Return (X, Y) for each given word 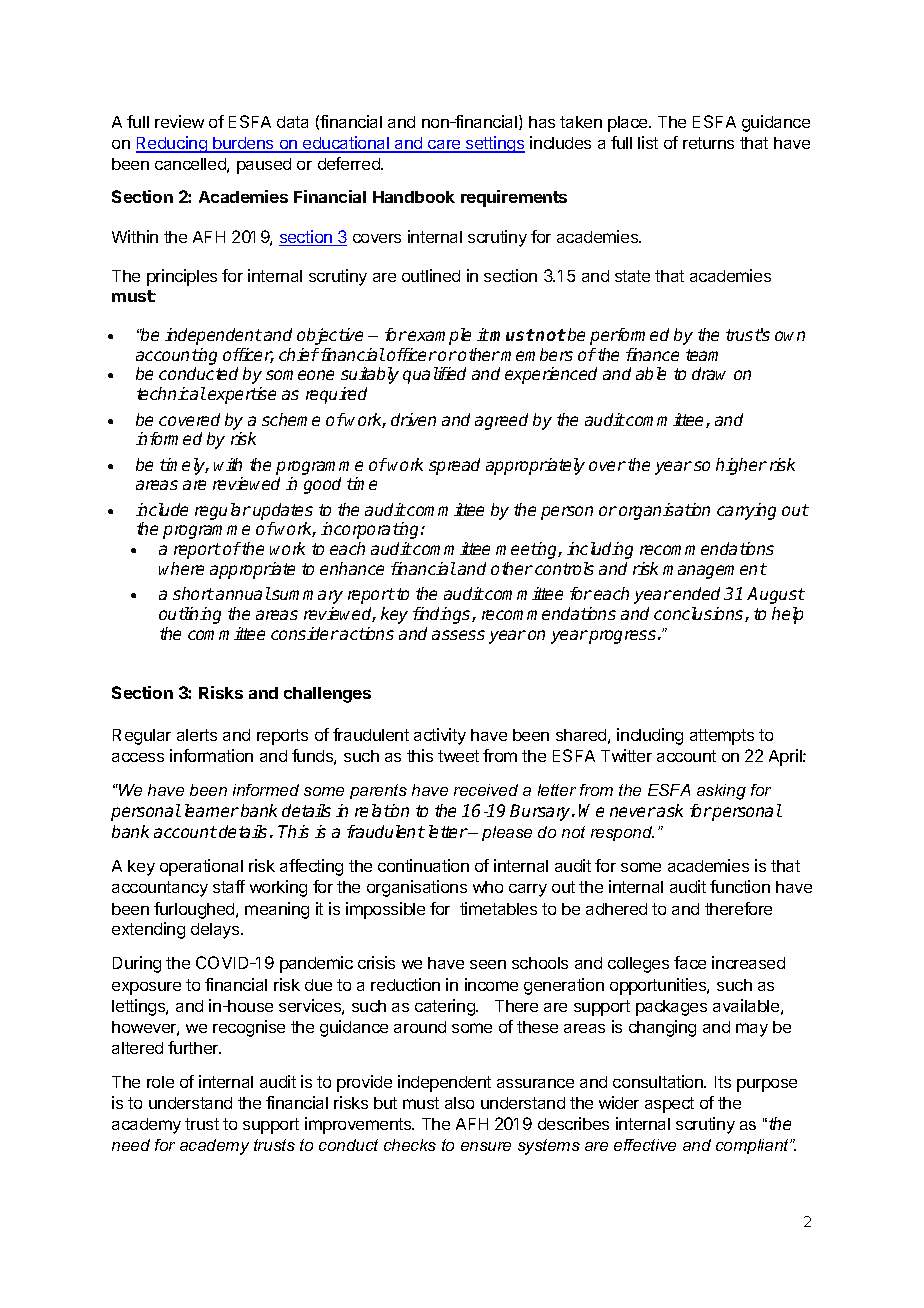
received (486, 790)
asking (721, 792)
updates (283, 511)
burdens (243, 144)
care (444, 146)
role (160, 1082)
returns (708, 143)
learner (212, 810)
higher (741, 466)
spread (454, 466)
